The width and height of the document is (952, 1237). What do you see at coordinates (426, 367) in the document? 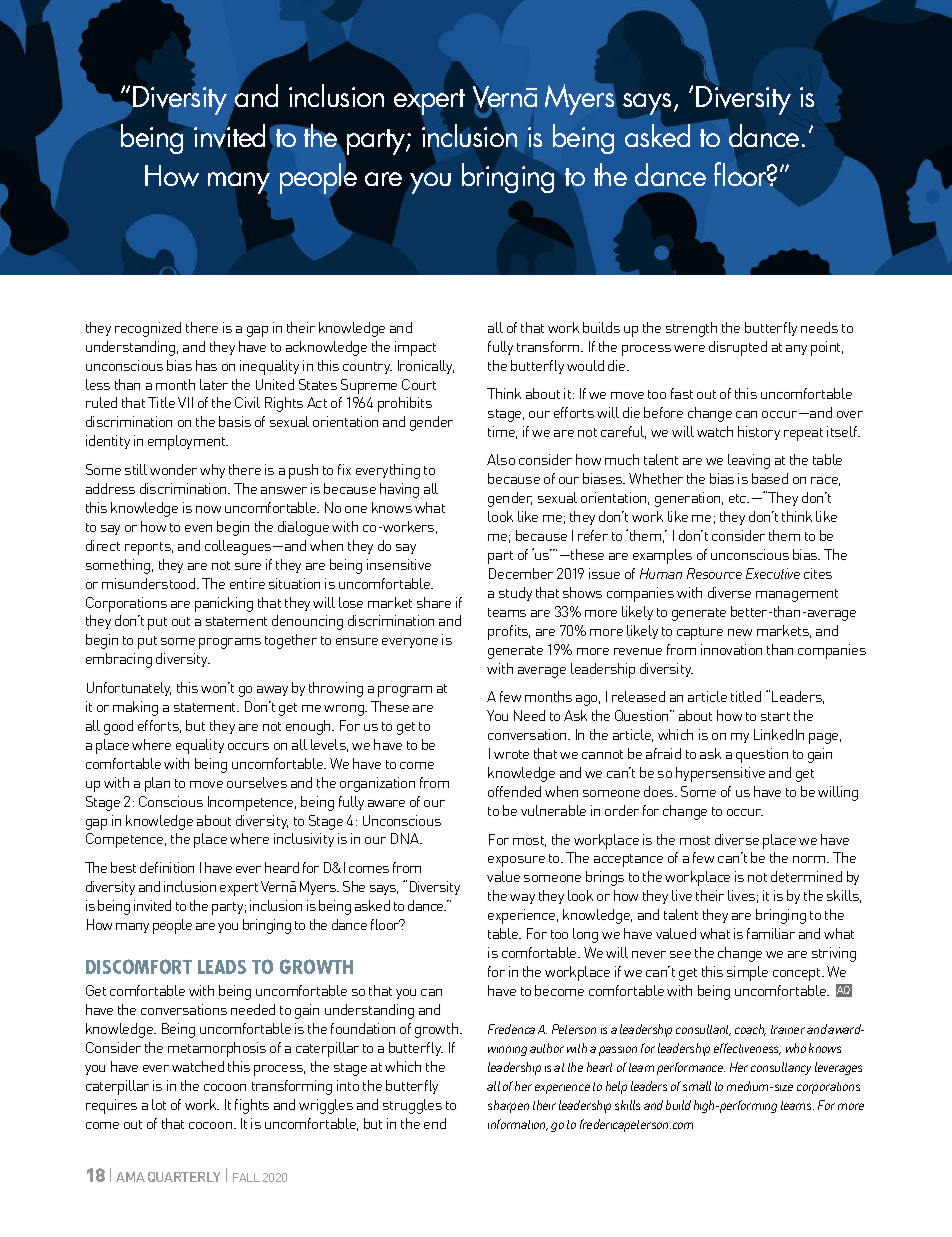
I see `Ironically` at bounding box center [426, 367].
